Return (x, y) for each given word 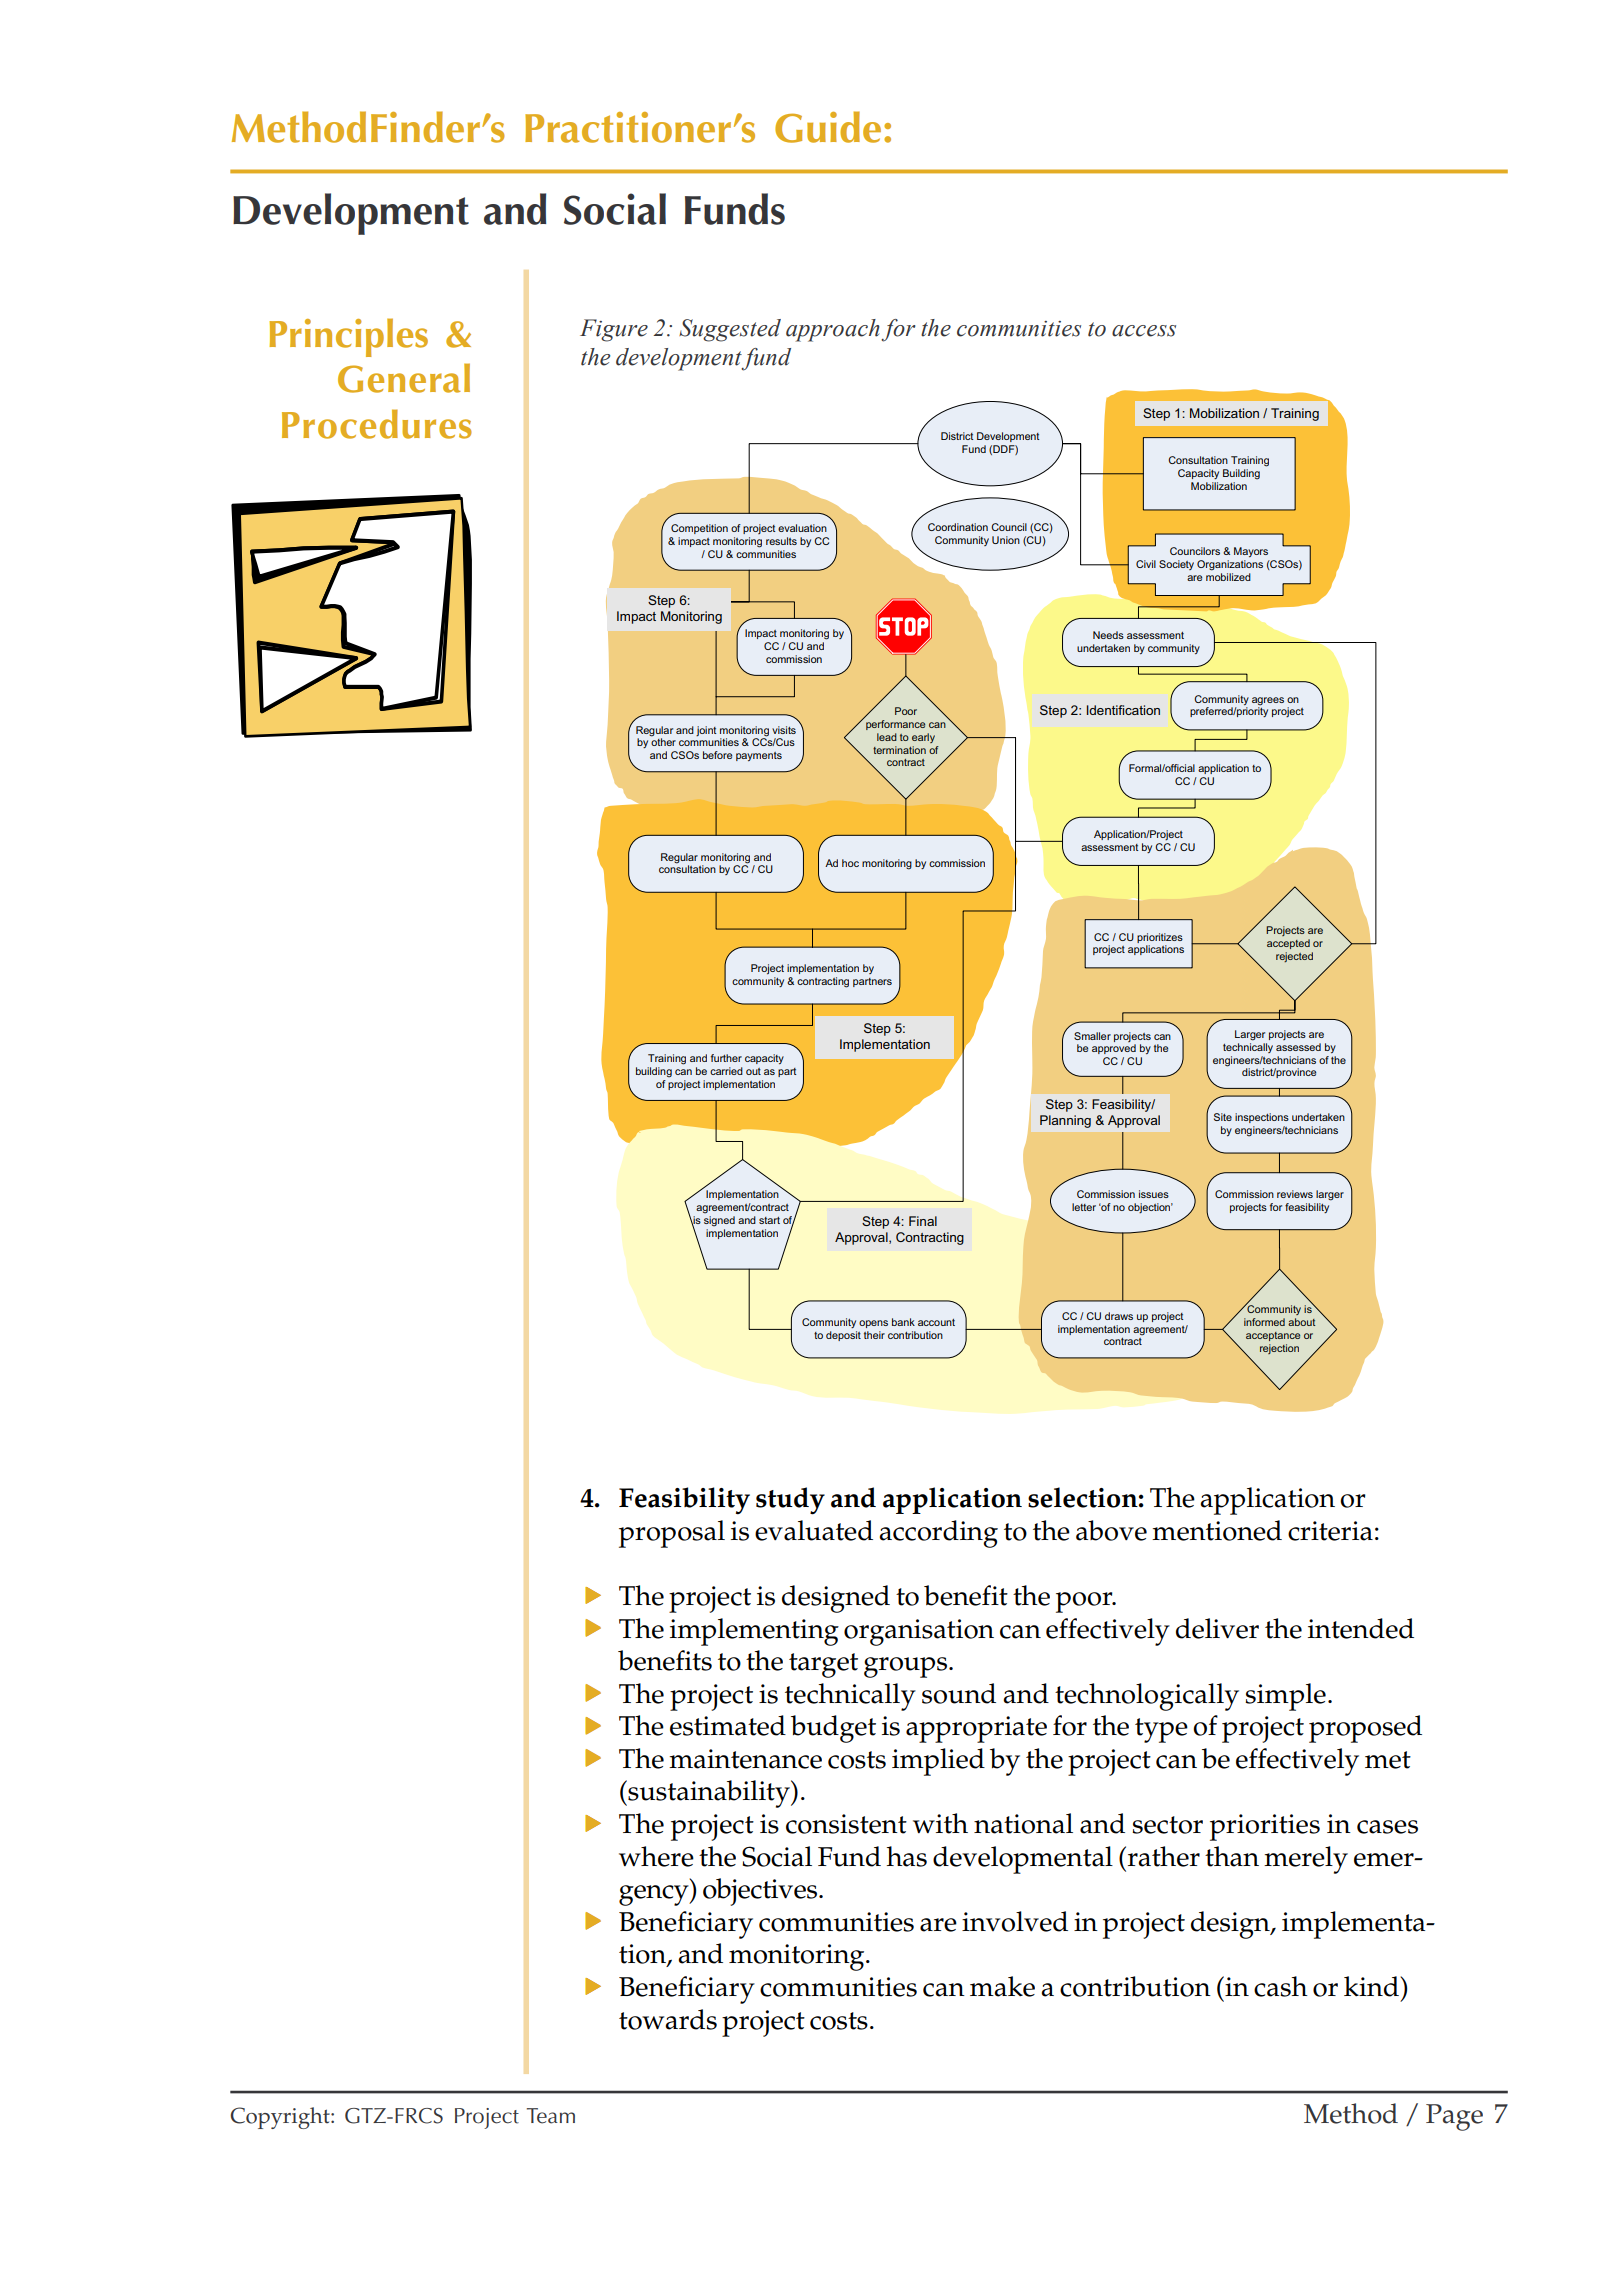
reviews (1295, 1194)
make (1002, 1986)
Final (923, 1221)
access (1144, 331)
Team (551, 2116)
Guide (828, 127)
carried (726, 1071)
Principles (348, 337)
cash (1281, 1986)
